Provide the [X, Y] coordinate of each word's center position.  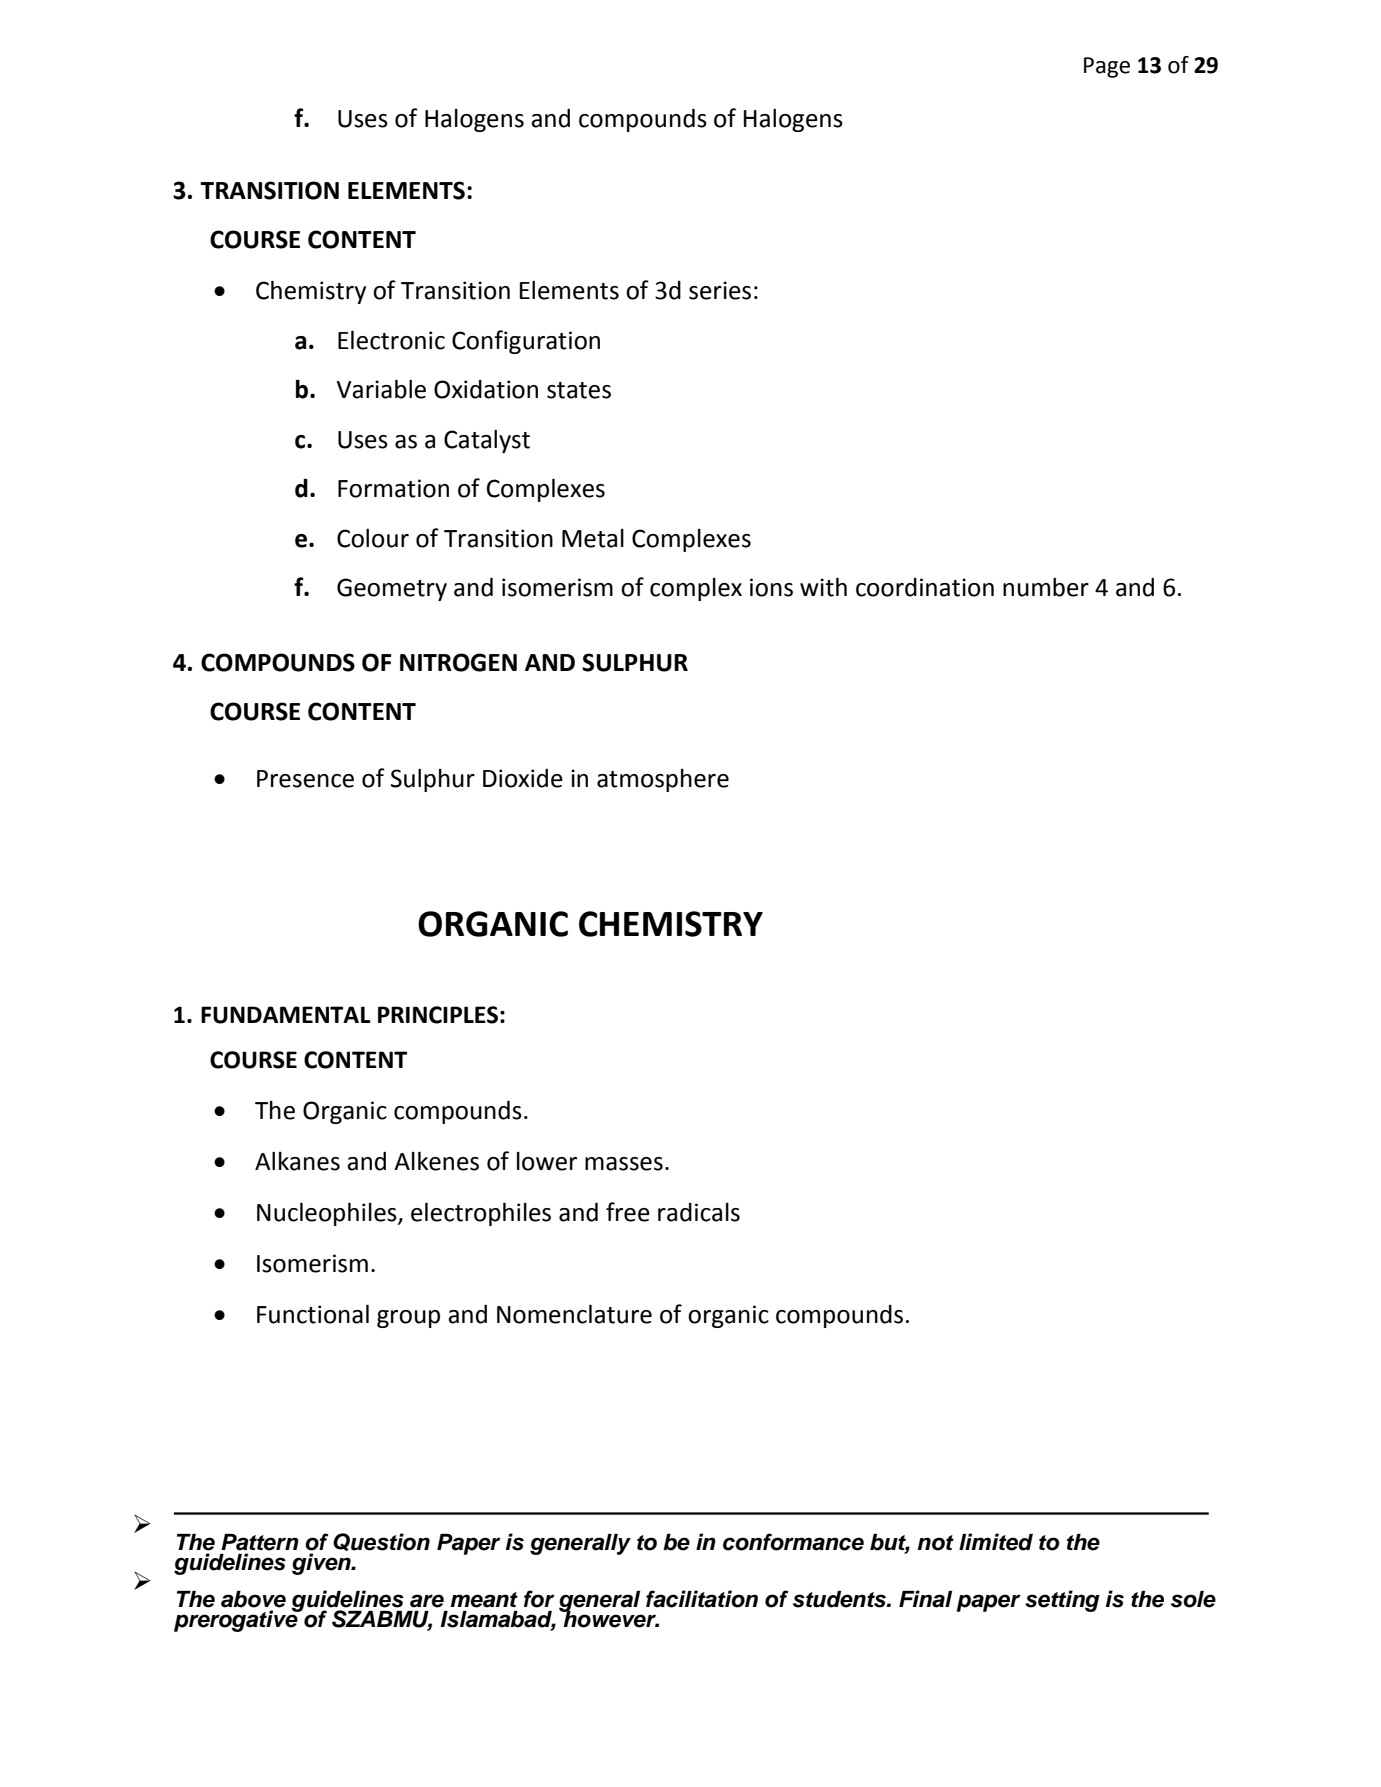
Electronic [391, 340]
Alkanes [297, 1161]
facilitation [702, 1599]
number [1046, 587]
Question [381, 1542]
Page [1107, 67]
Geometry [392, 589]
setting [1062, 1601]
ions [771, 587]
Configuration [526, 342]
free [628, 1212]
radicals [699, 1212]
